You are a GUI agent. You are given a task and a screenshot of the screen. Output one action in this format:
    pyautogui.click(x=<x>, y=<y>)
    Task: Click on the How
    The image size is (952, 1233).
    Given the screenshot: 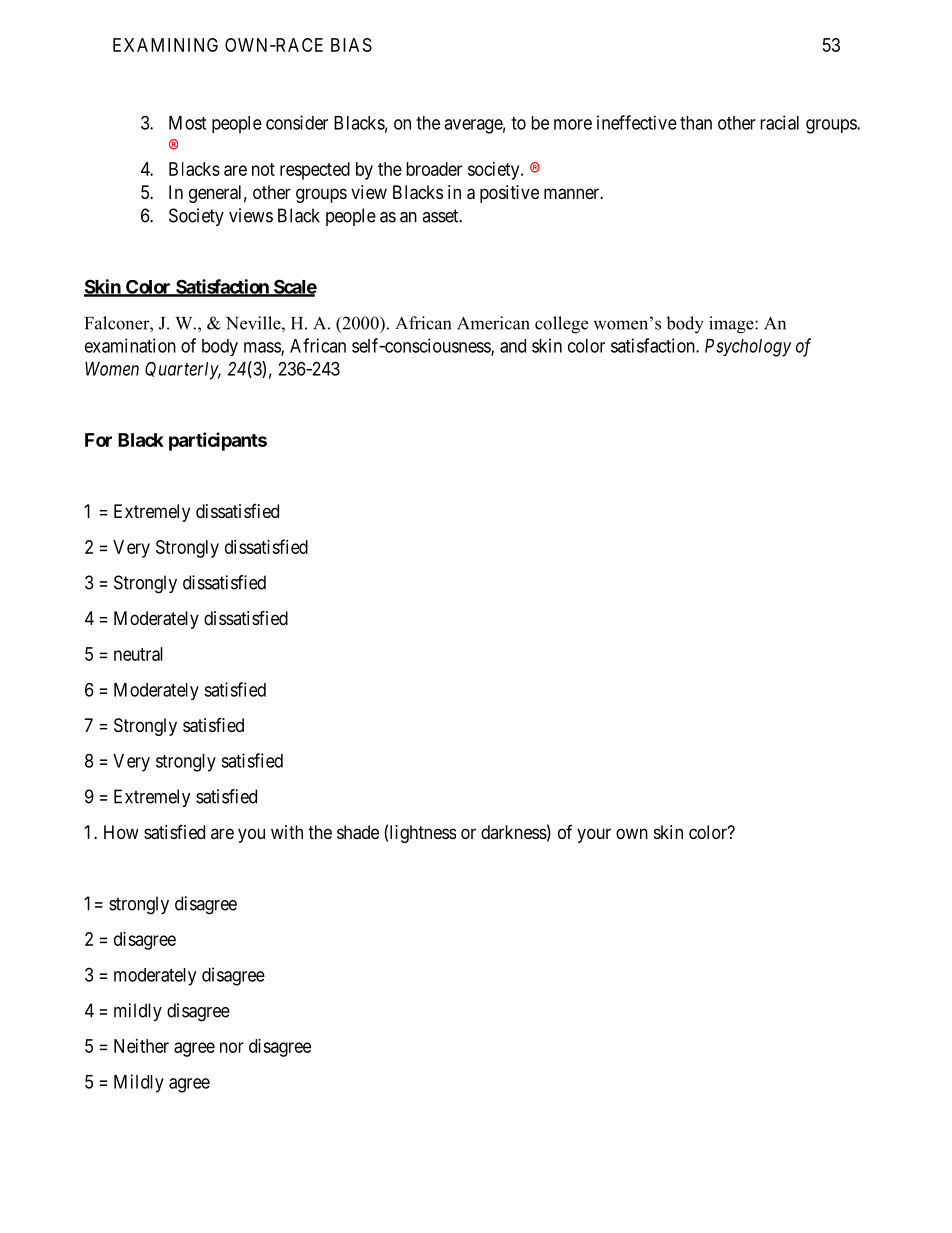 What is the action you would take?
    pyautogui.click(x=121, y=832)
